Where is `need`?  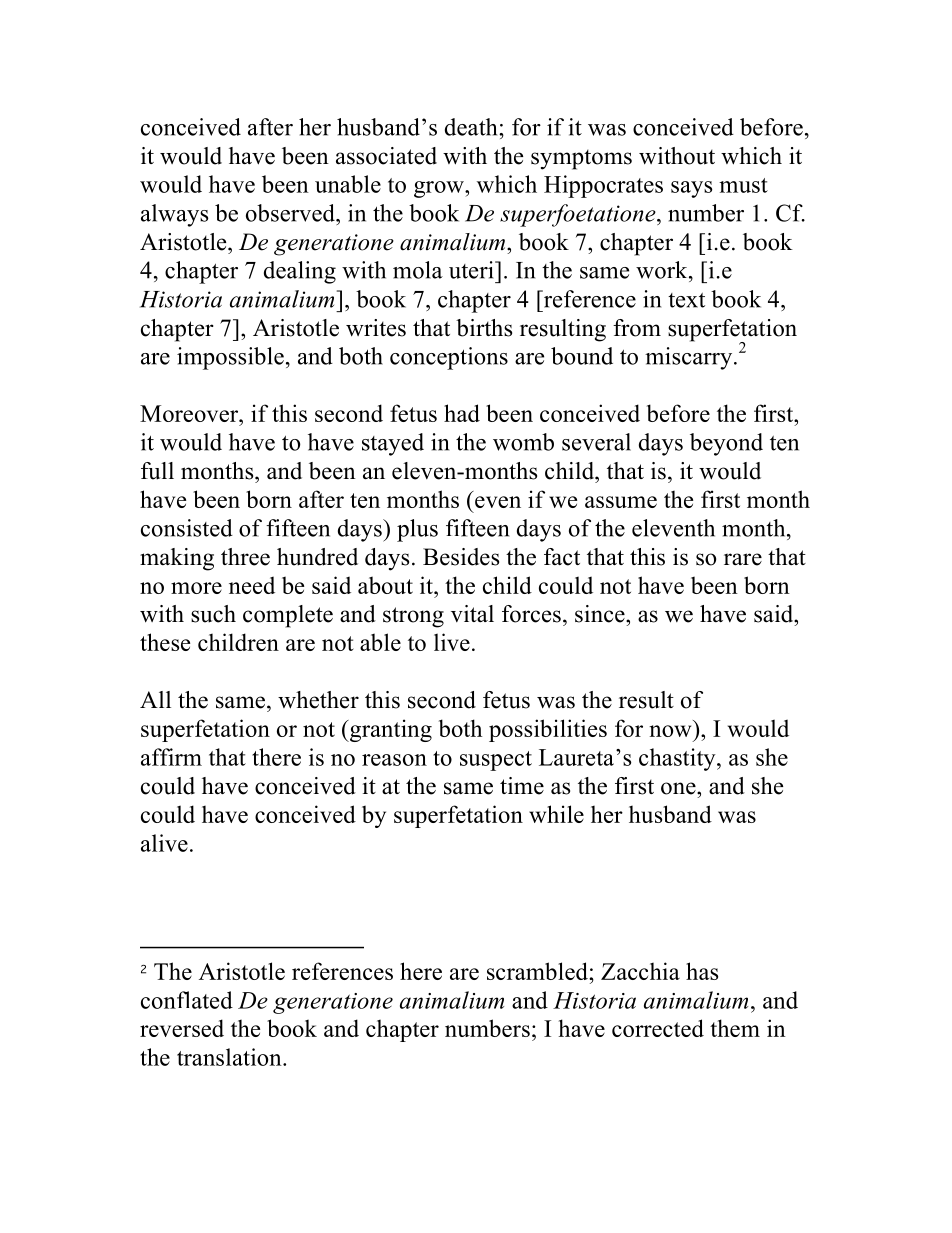 need is located at coordinates (252, 585).
